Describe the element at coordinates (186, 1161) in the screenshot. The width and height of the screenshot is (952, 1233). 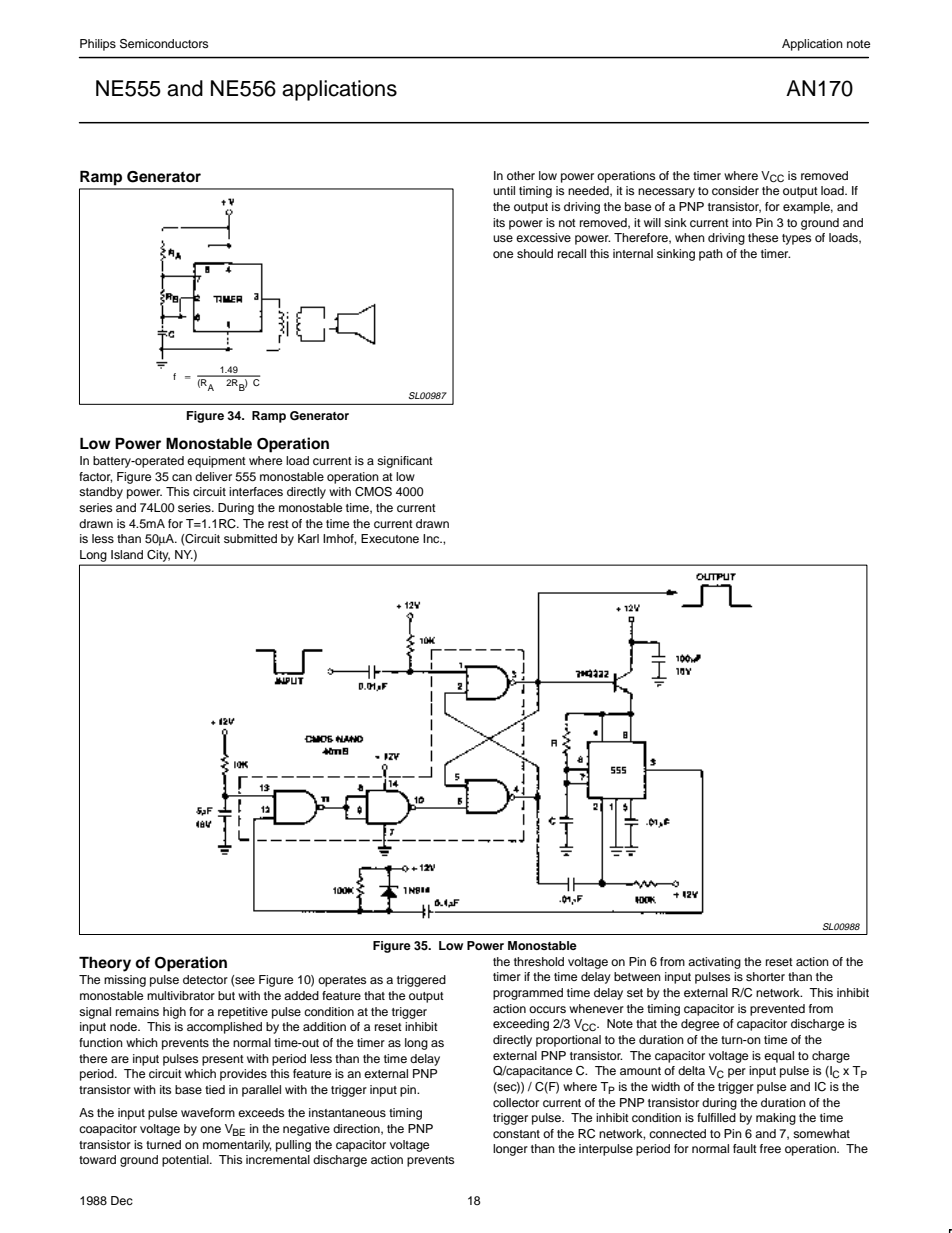
I see `potential` at that location.
